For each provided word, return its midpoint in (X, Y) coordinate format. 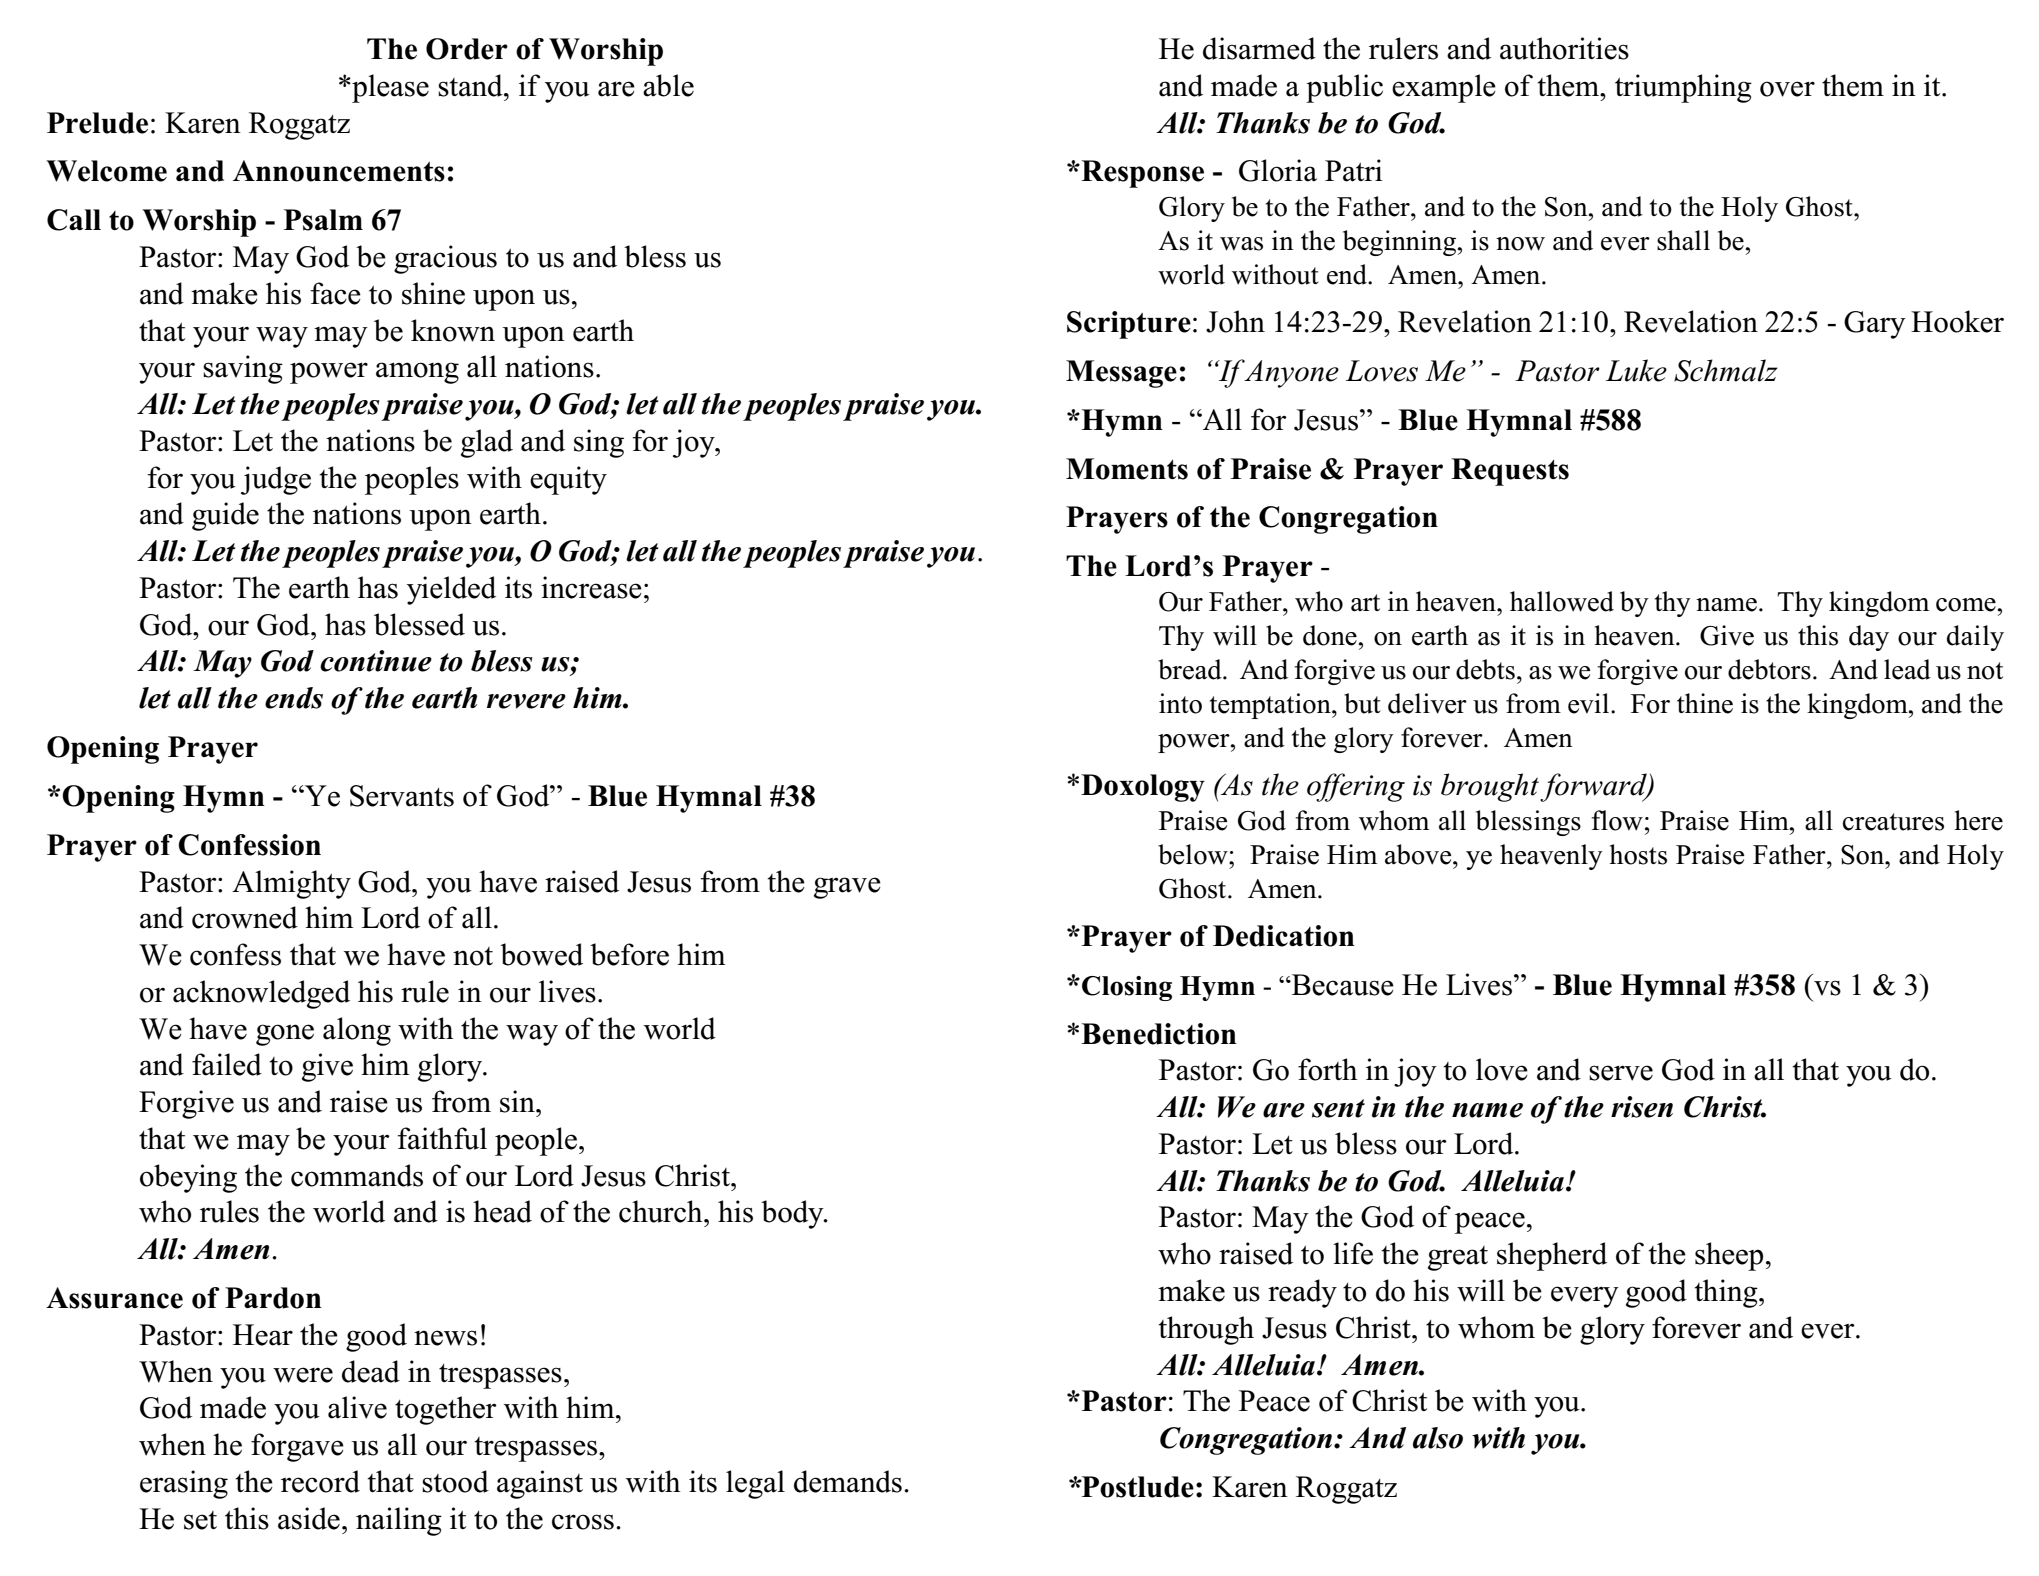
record (320, 1481)
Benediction (1159, 1034)
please (389, 88)
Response (1141, 174)
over (1787, 89)
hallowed (1562, 601)
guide (225, 516)
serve (1621, 1073)
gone (285, 1035)
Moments (1127, 469)
